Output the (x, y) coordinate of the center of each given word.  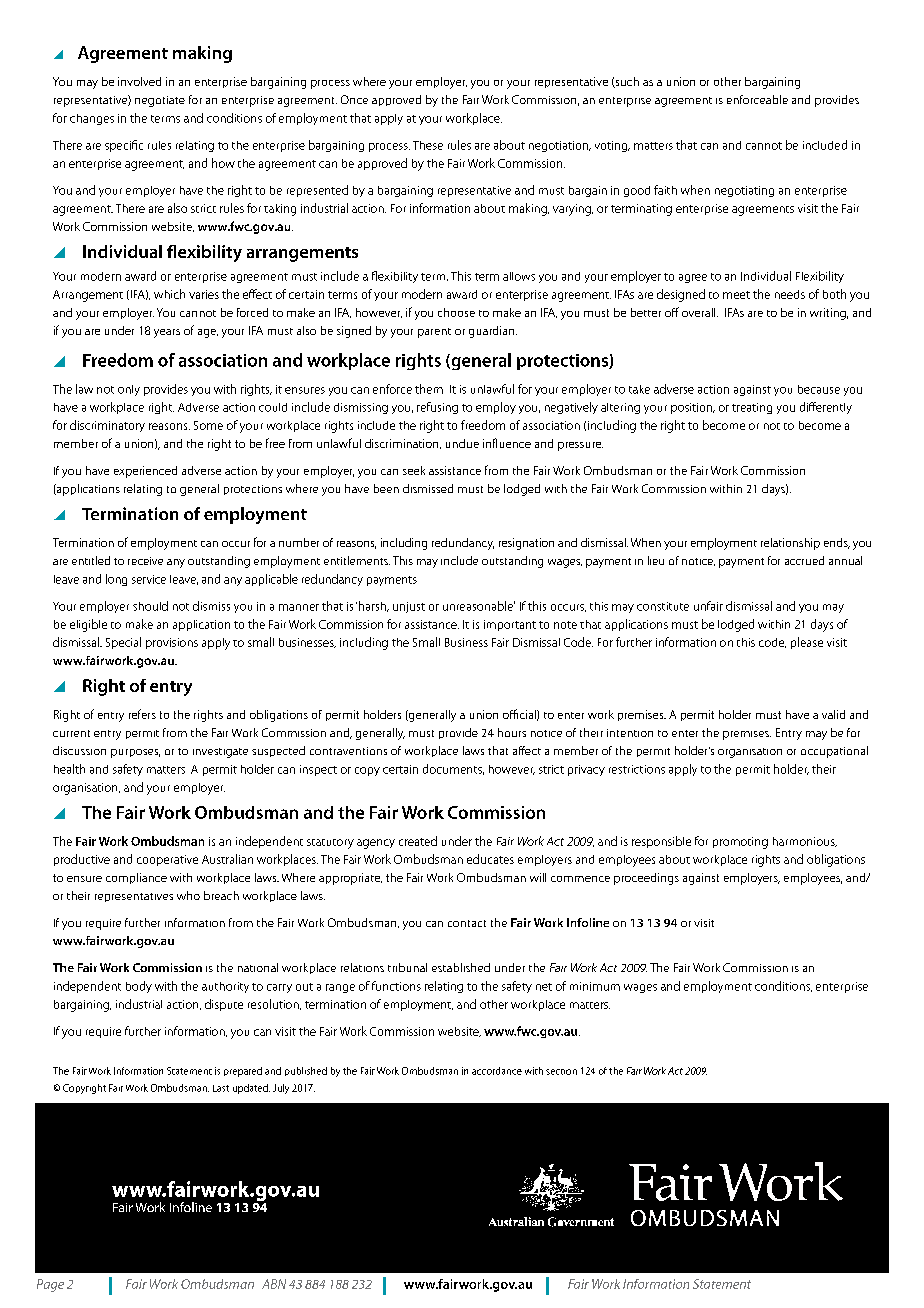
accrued (804, 560)
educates (490, 859)
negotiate (160, 101)
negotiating (744, 191)
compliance (136, 878)
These (428, 145)
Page (50, 1285)
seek (414, 470)
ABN (274, 1284)
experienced (145, 472)
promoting (740, 843)
